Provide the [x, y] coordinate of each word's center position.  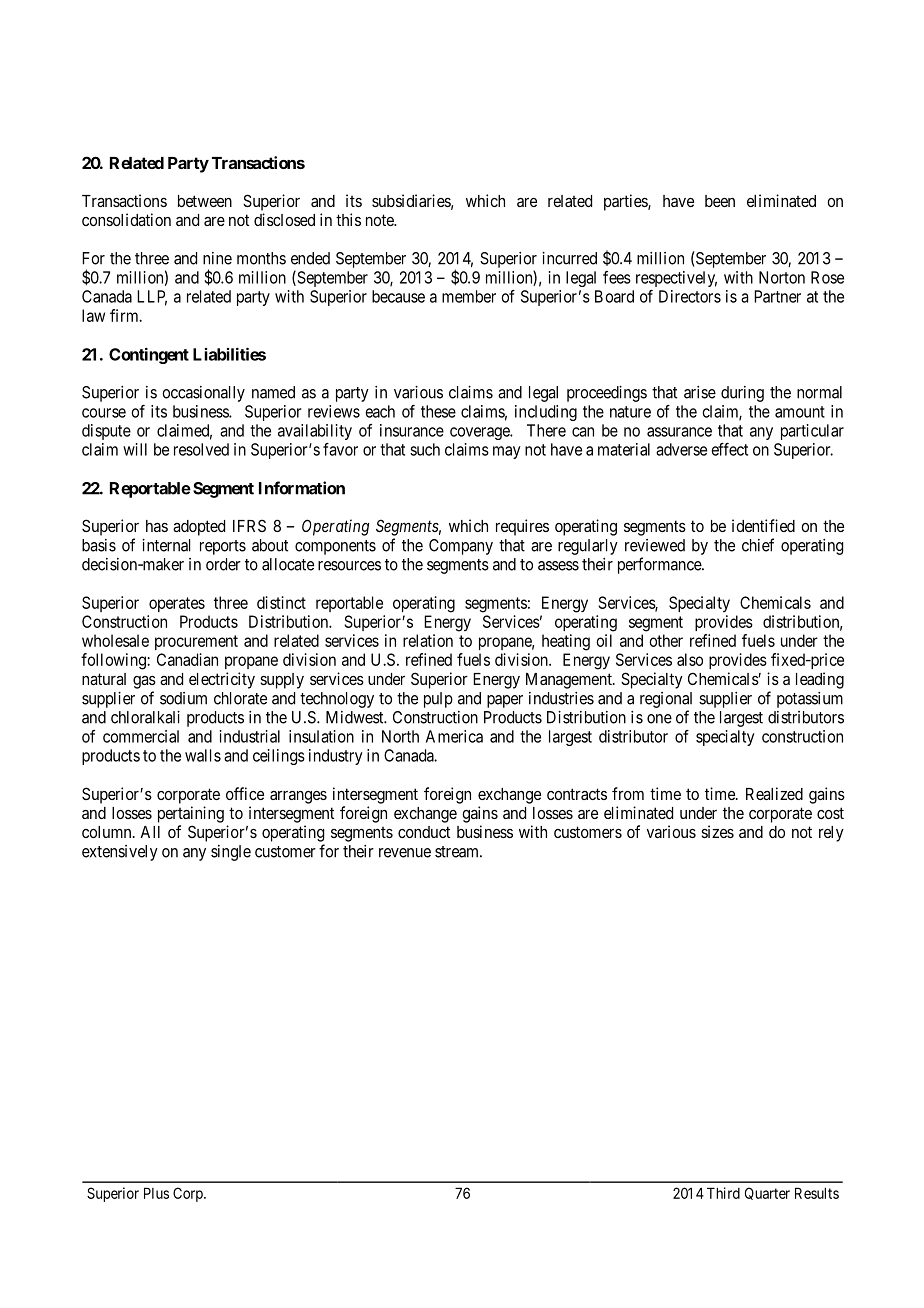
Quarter [767, 1193]
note [380, 220]
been [720, 201]
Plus [156, 1193]
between [205, 201]
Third [723, 1193]
